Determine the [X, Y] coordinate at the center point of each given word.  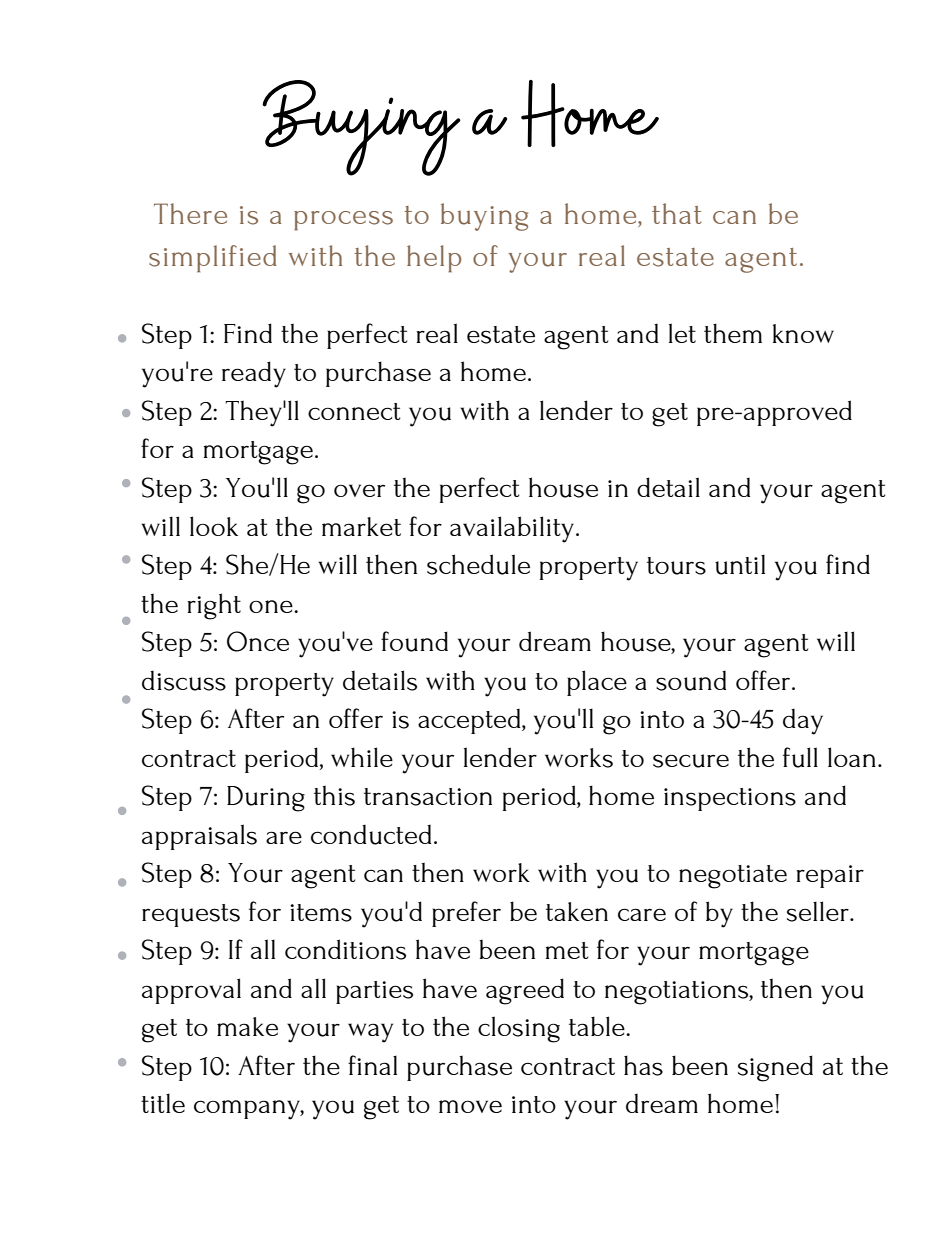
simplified [213, 259]
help [434, 259]
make [247, 1026]
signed [775, 1068]
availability [513, 529]
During [266, 799]
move [470, 1106]
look [214, 526]
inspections [730, 799]
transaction [428, 797]
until [740, 564]
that [676, 213]
